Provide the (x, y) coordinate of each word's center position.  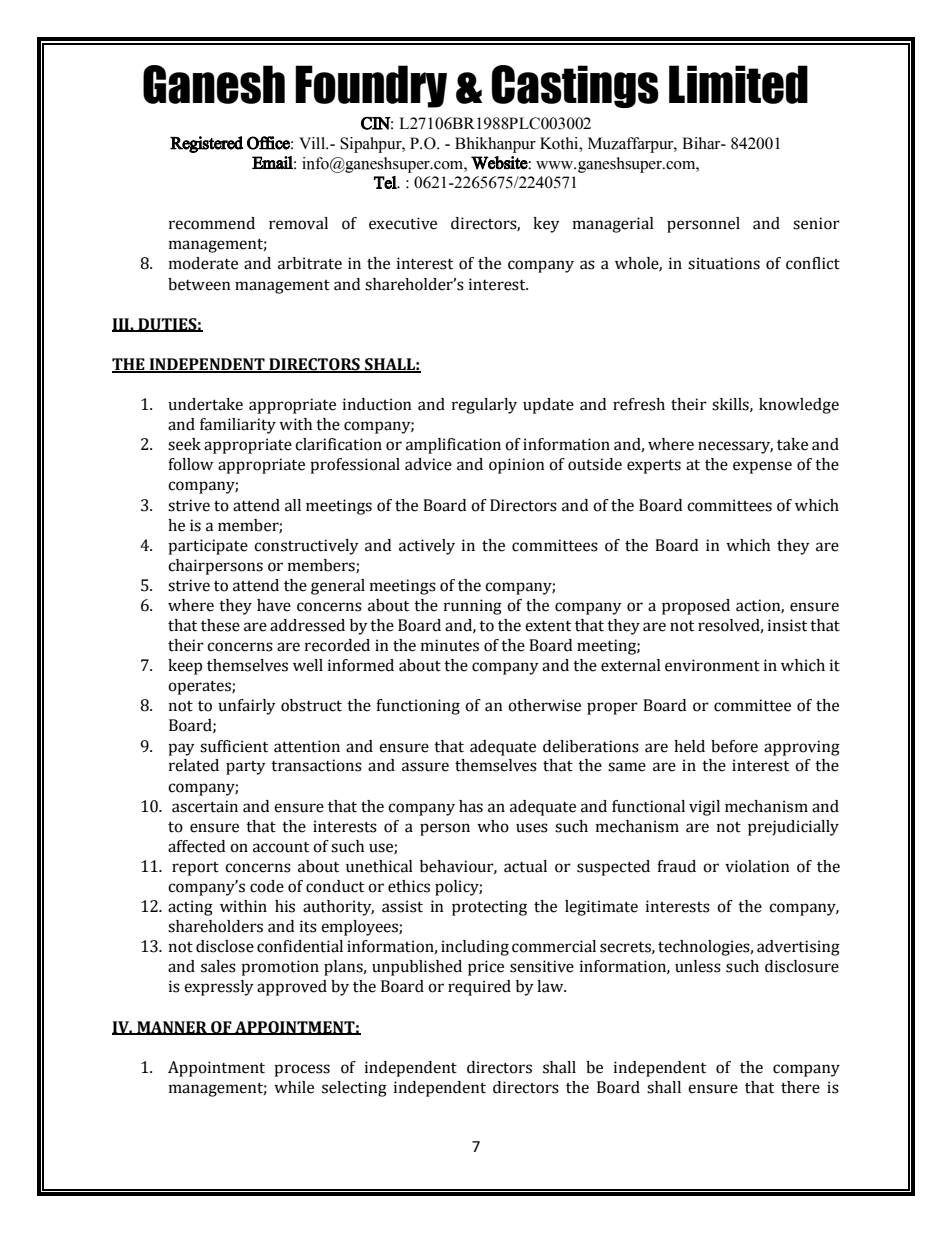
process (302, 1070)
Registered (206, 144)
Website (500, 163)
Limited (738, 84)
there (800, 1087)
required (479, 988)
